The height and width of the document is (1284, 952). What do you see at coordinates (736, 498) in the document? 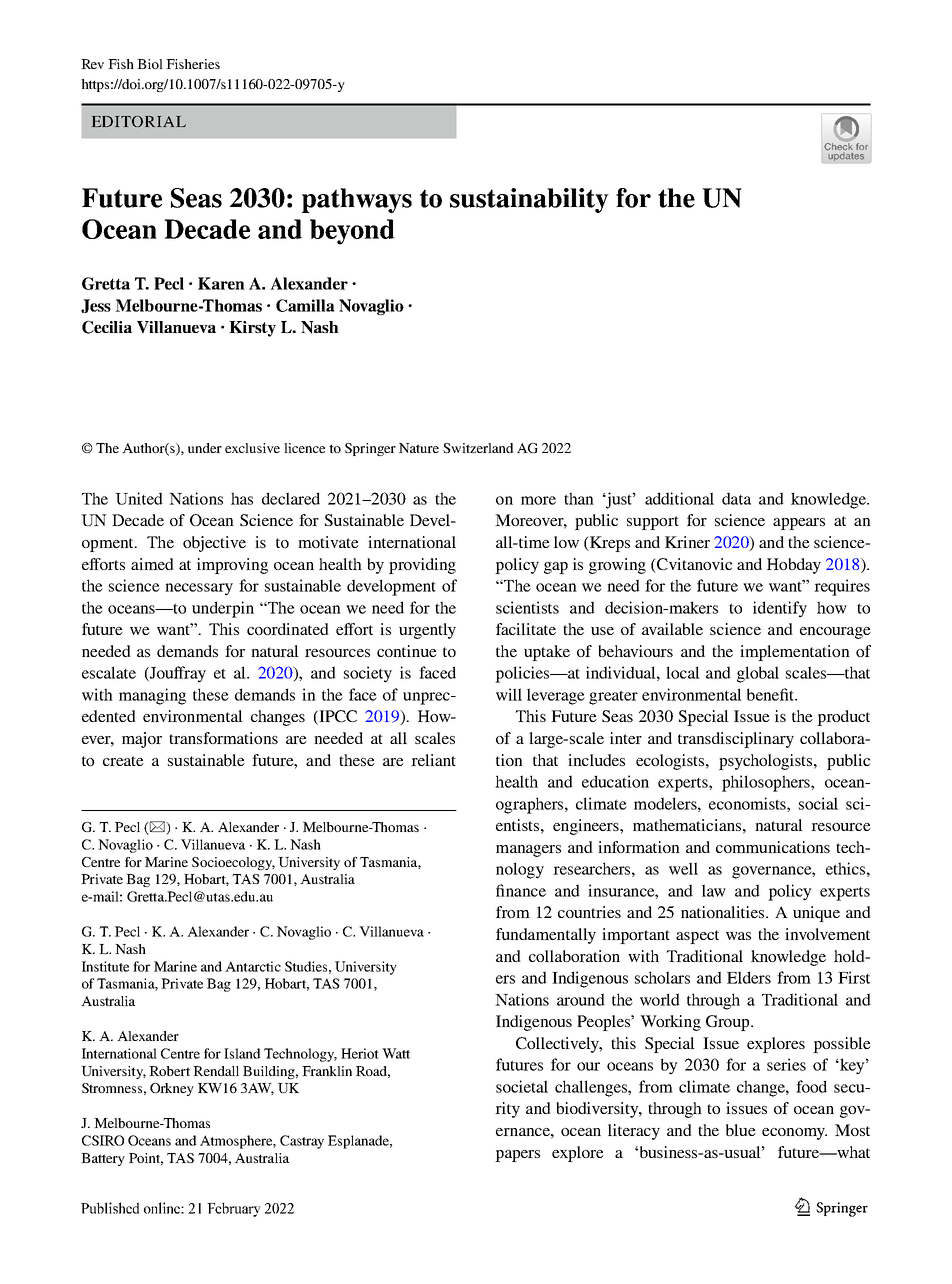
I see `data` at bounding box center [736, 498].
